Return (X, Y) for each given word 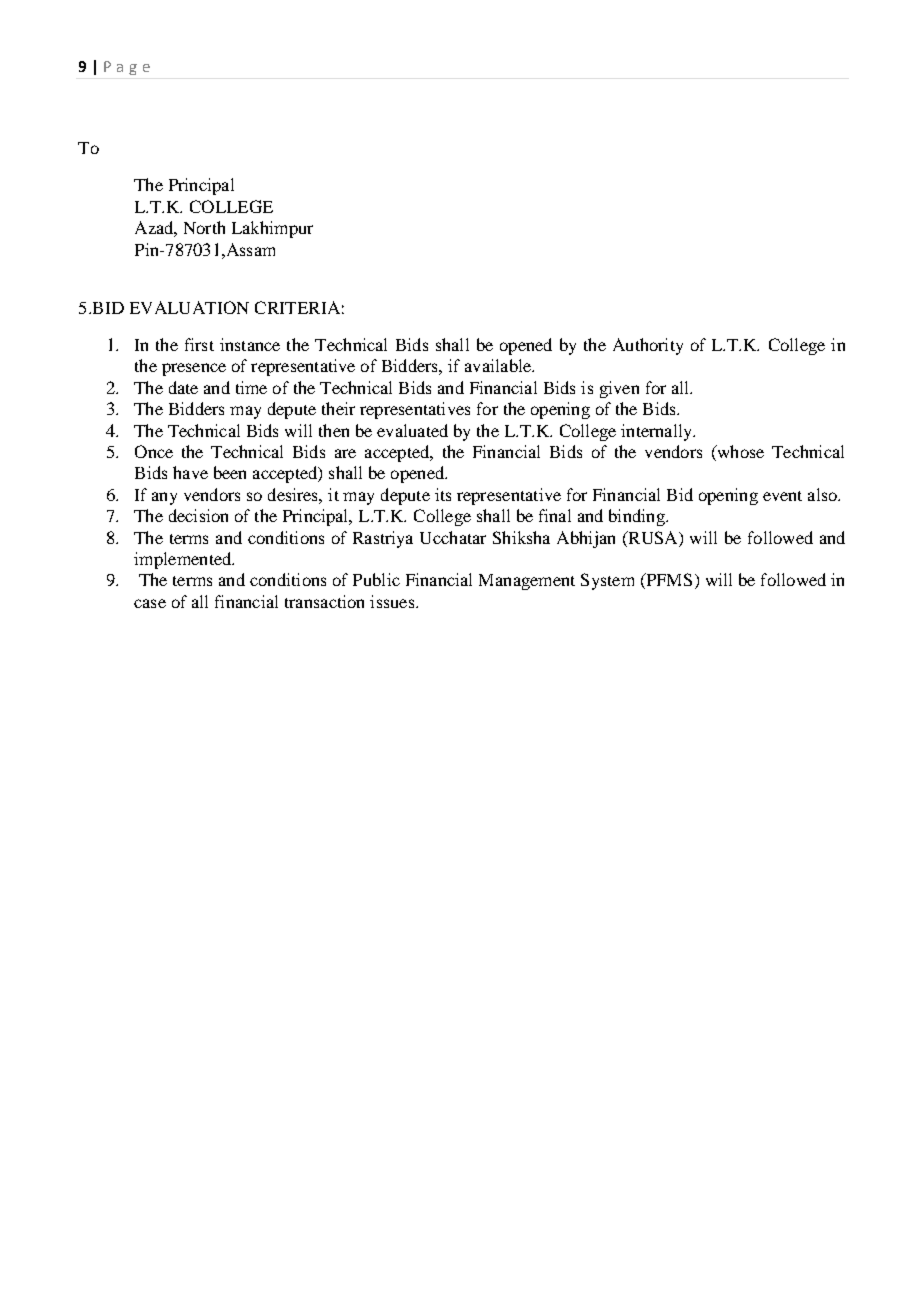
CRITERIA (297, 307)
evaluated (412, 430)
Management (527, 582)
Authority (648, 346)
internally (657, 432)
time (251, 387)
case (150, 603)
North (204, 227)
